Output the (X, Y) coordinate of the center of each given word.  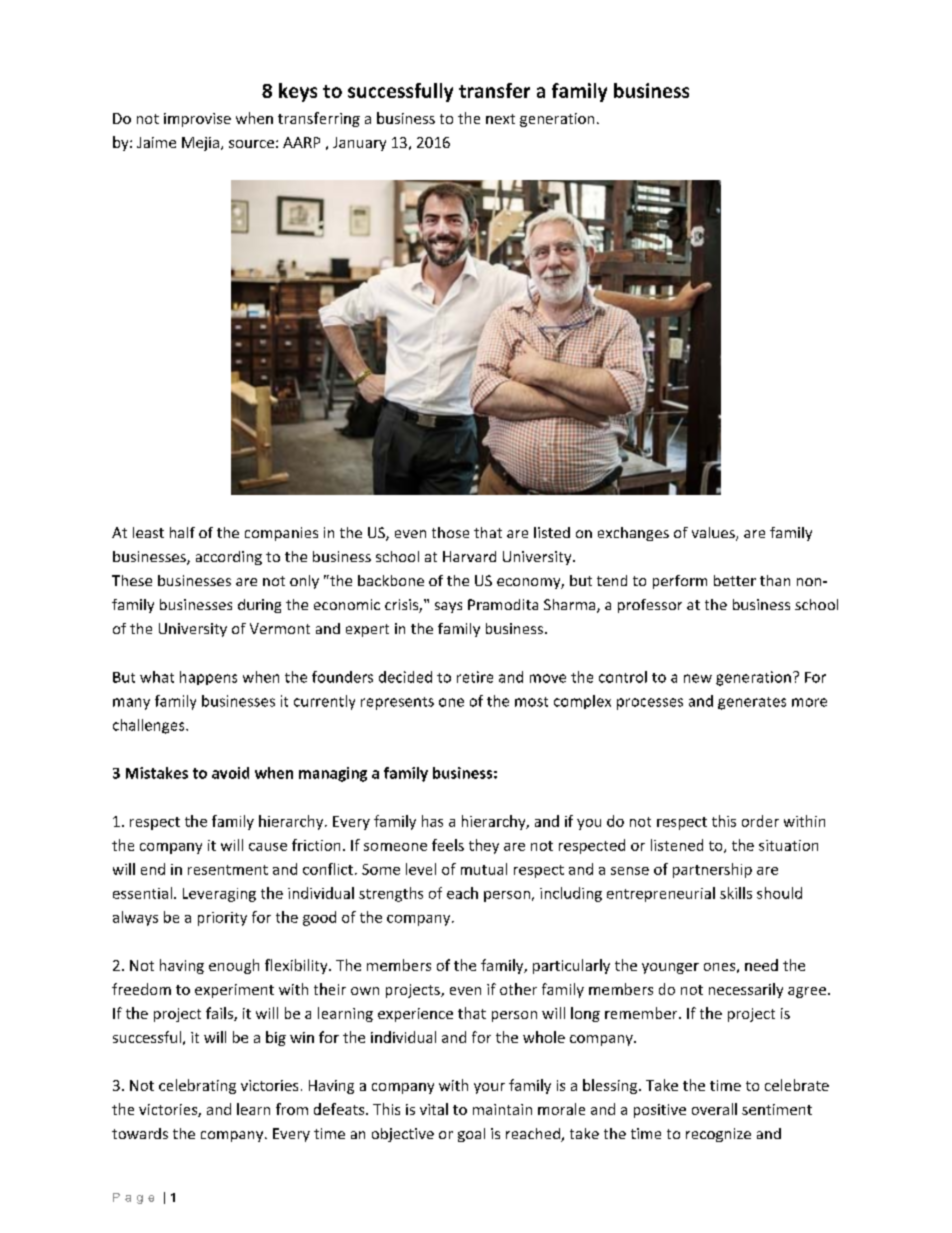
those (450, 532)
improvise (197, 120)
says (448, 607)
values (714, 534)
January (359, 144)
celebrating (197, 1086)
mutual (484, 869)
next (500, 119)
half (182, 532)
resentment (228, 870)
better (735, 580)
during (259, 606)
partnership (712, 870)
